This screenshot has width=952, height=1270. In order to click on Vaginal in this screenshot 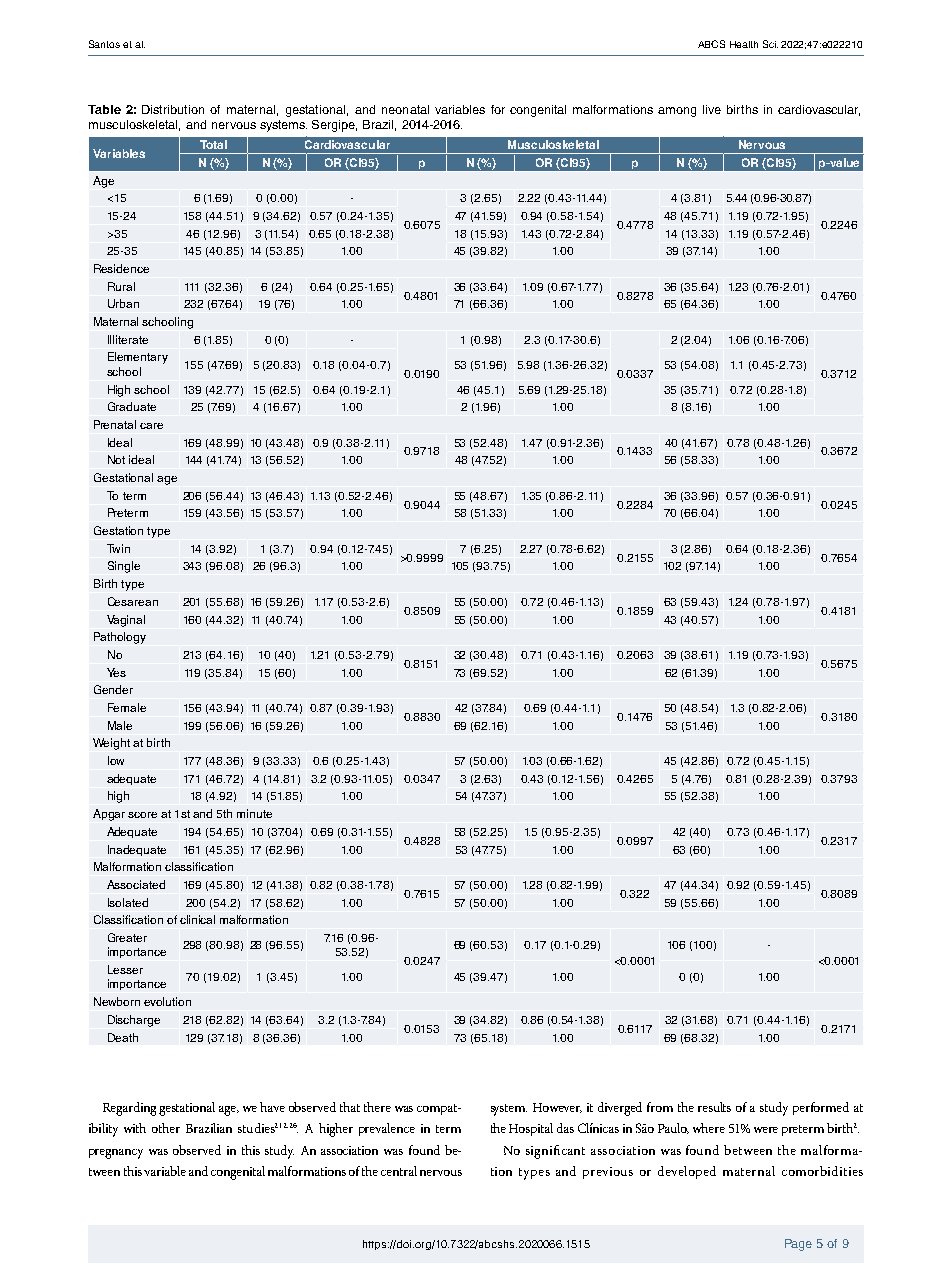, I will do `click(126, 621)`.
